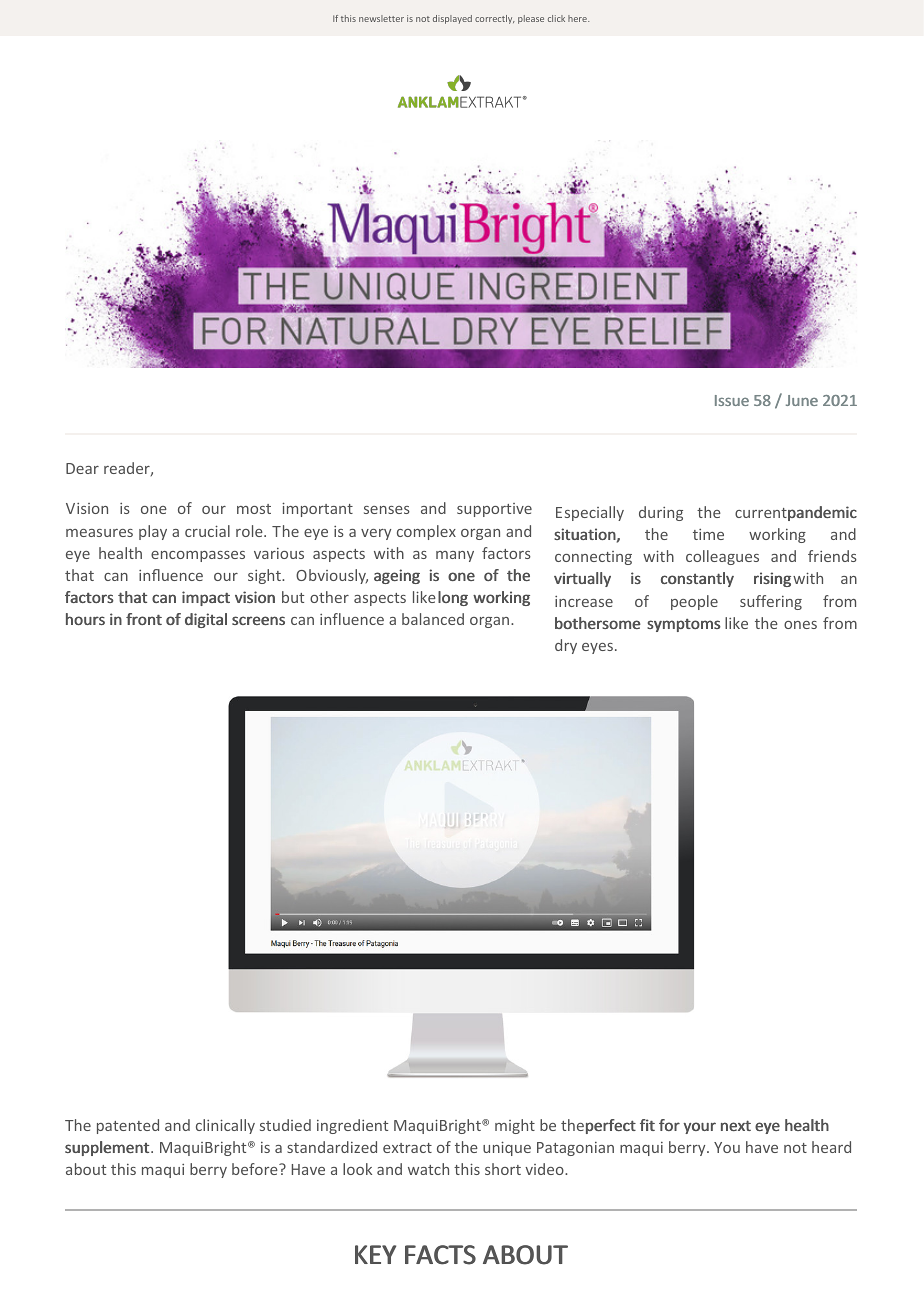 This screenshot has width=924, height=1308. Describe the element at coordinates (206, 620) in the screenshot. I see `digital` at that location.
